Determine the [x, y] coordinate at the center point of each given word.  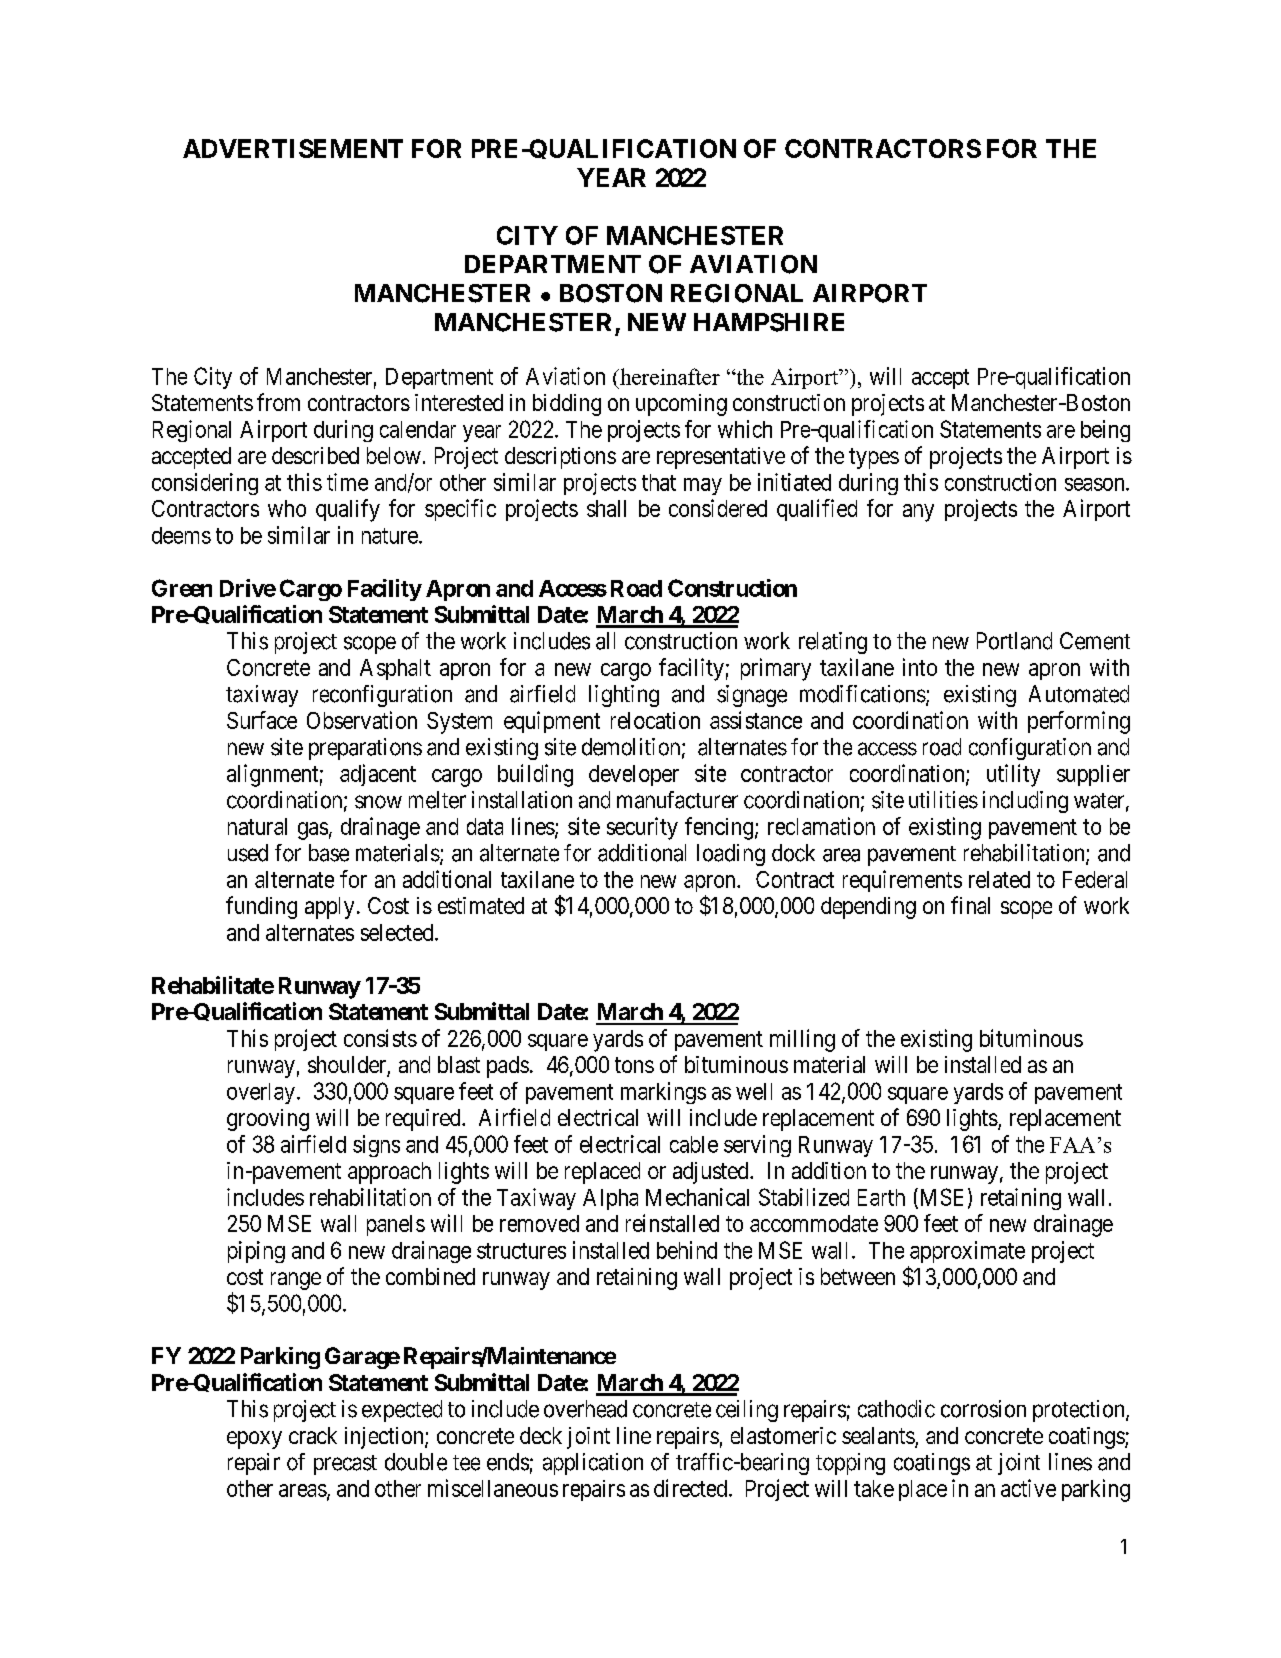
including [1025, 802]
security [642, 828]
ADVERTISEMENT [293, 148]
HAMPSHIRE [769, 322]
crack [313, 1435]
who [287, 508]
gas [313, 831]
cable [694, 1144]
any [918, 513]
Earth [881, 1197]
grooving [268, 1120]
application [593, 1464]
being [1105, 431]
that [659, 482]
